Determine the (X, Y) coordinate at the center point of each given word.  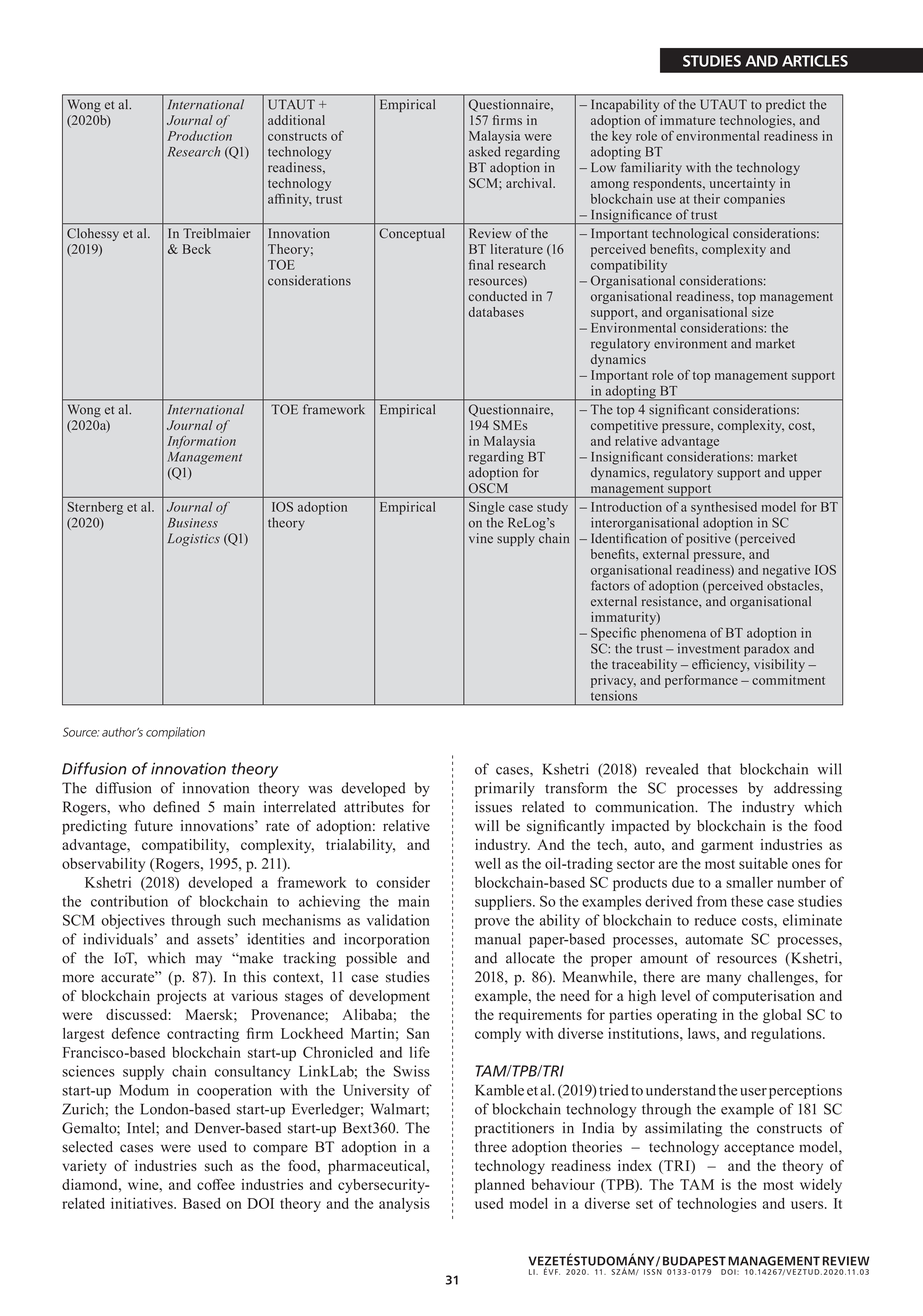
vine (481, 538)
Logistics (194, 539)
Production (199, 136)
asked (485, 151)
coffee (216, 1184)
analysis (404, 1204)
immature (688, 120)
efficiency (721, 665)
